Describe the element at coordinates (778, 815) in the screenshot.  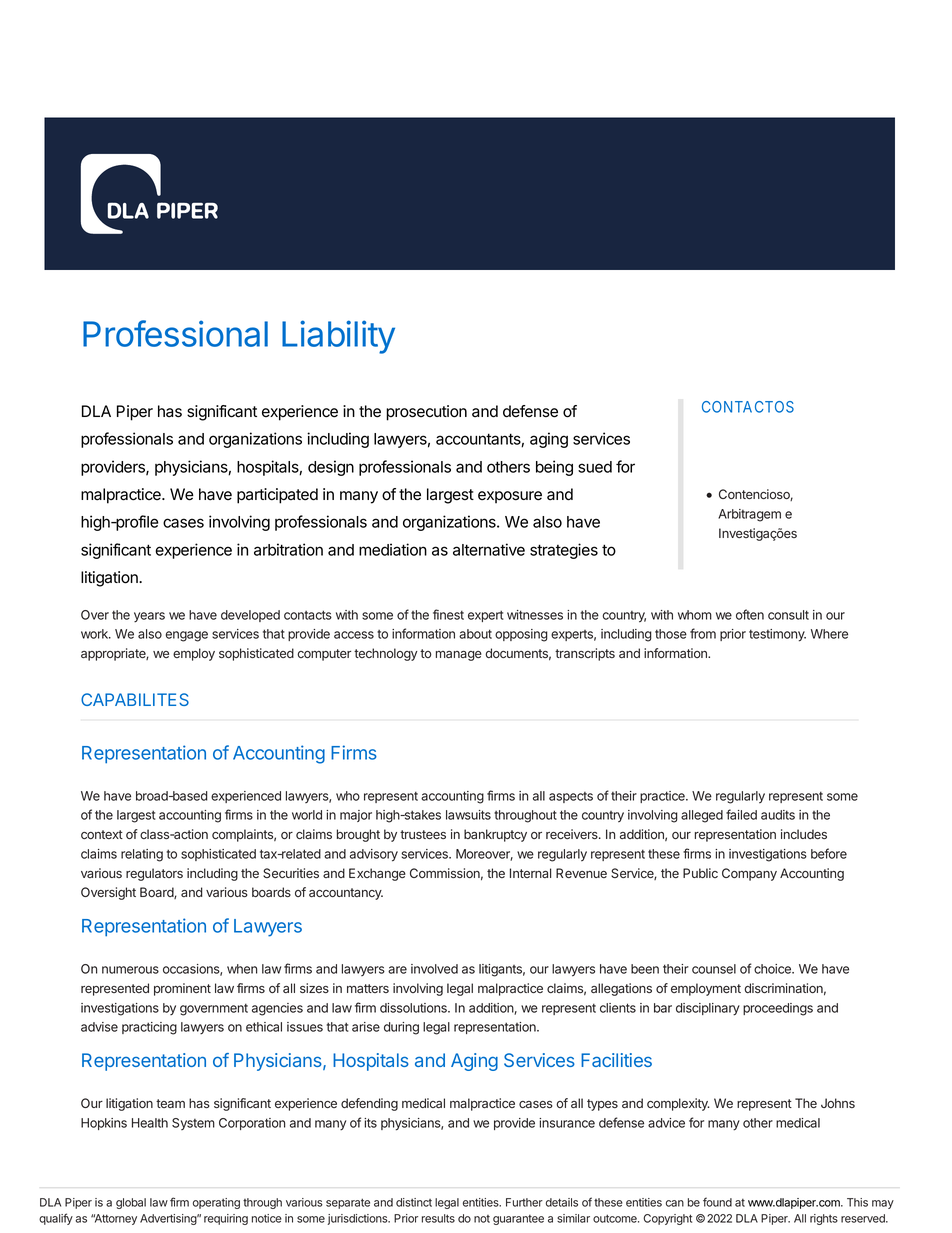
I see `audits` at that location.
